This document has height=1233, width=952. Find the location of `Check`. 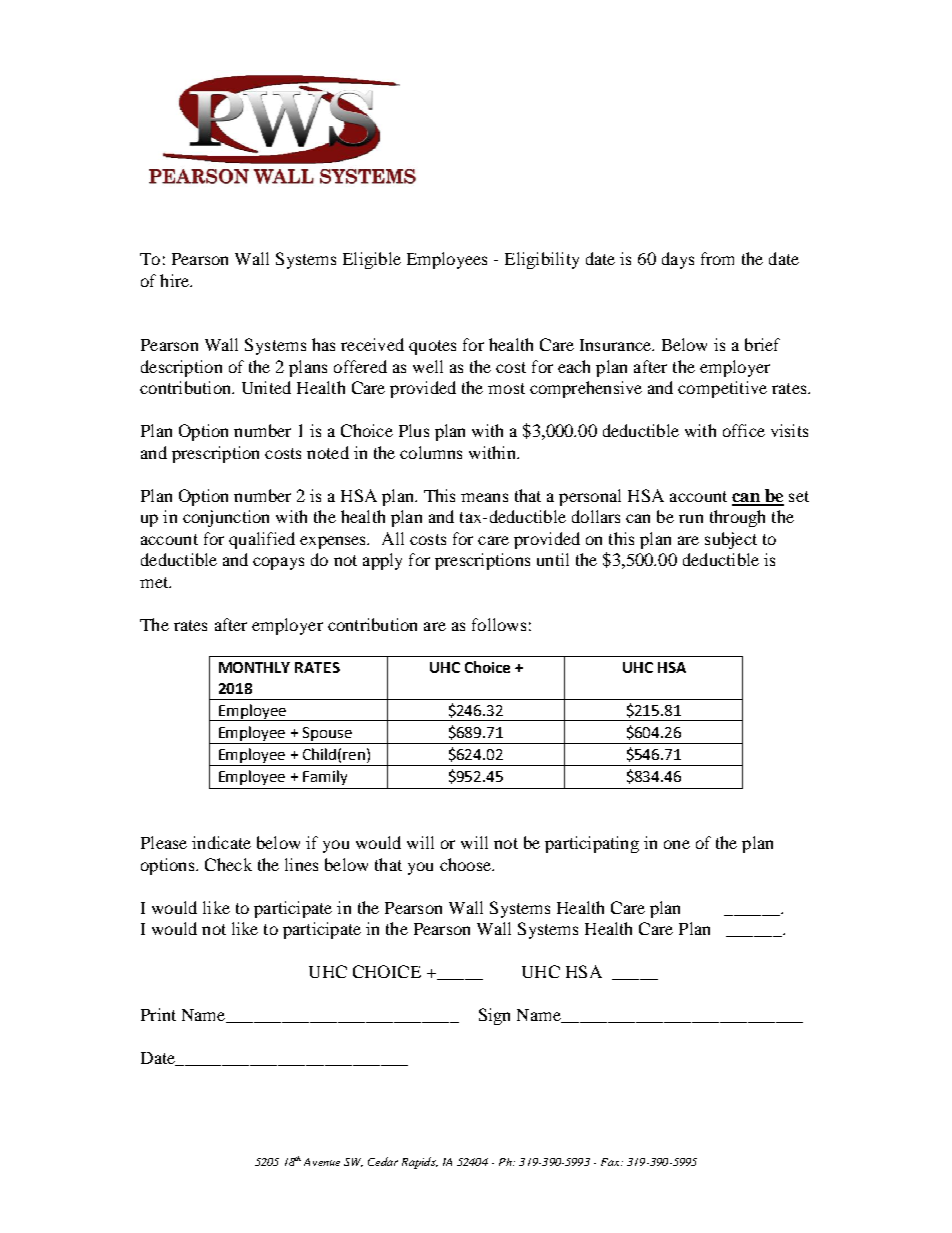

Check is located at coordinates (228, 864).
